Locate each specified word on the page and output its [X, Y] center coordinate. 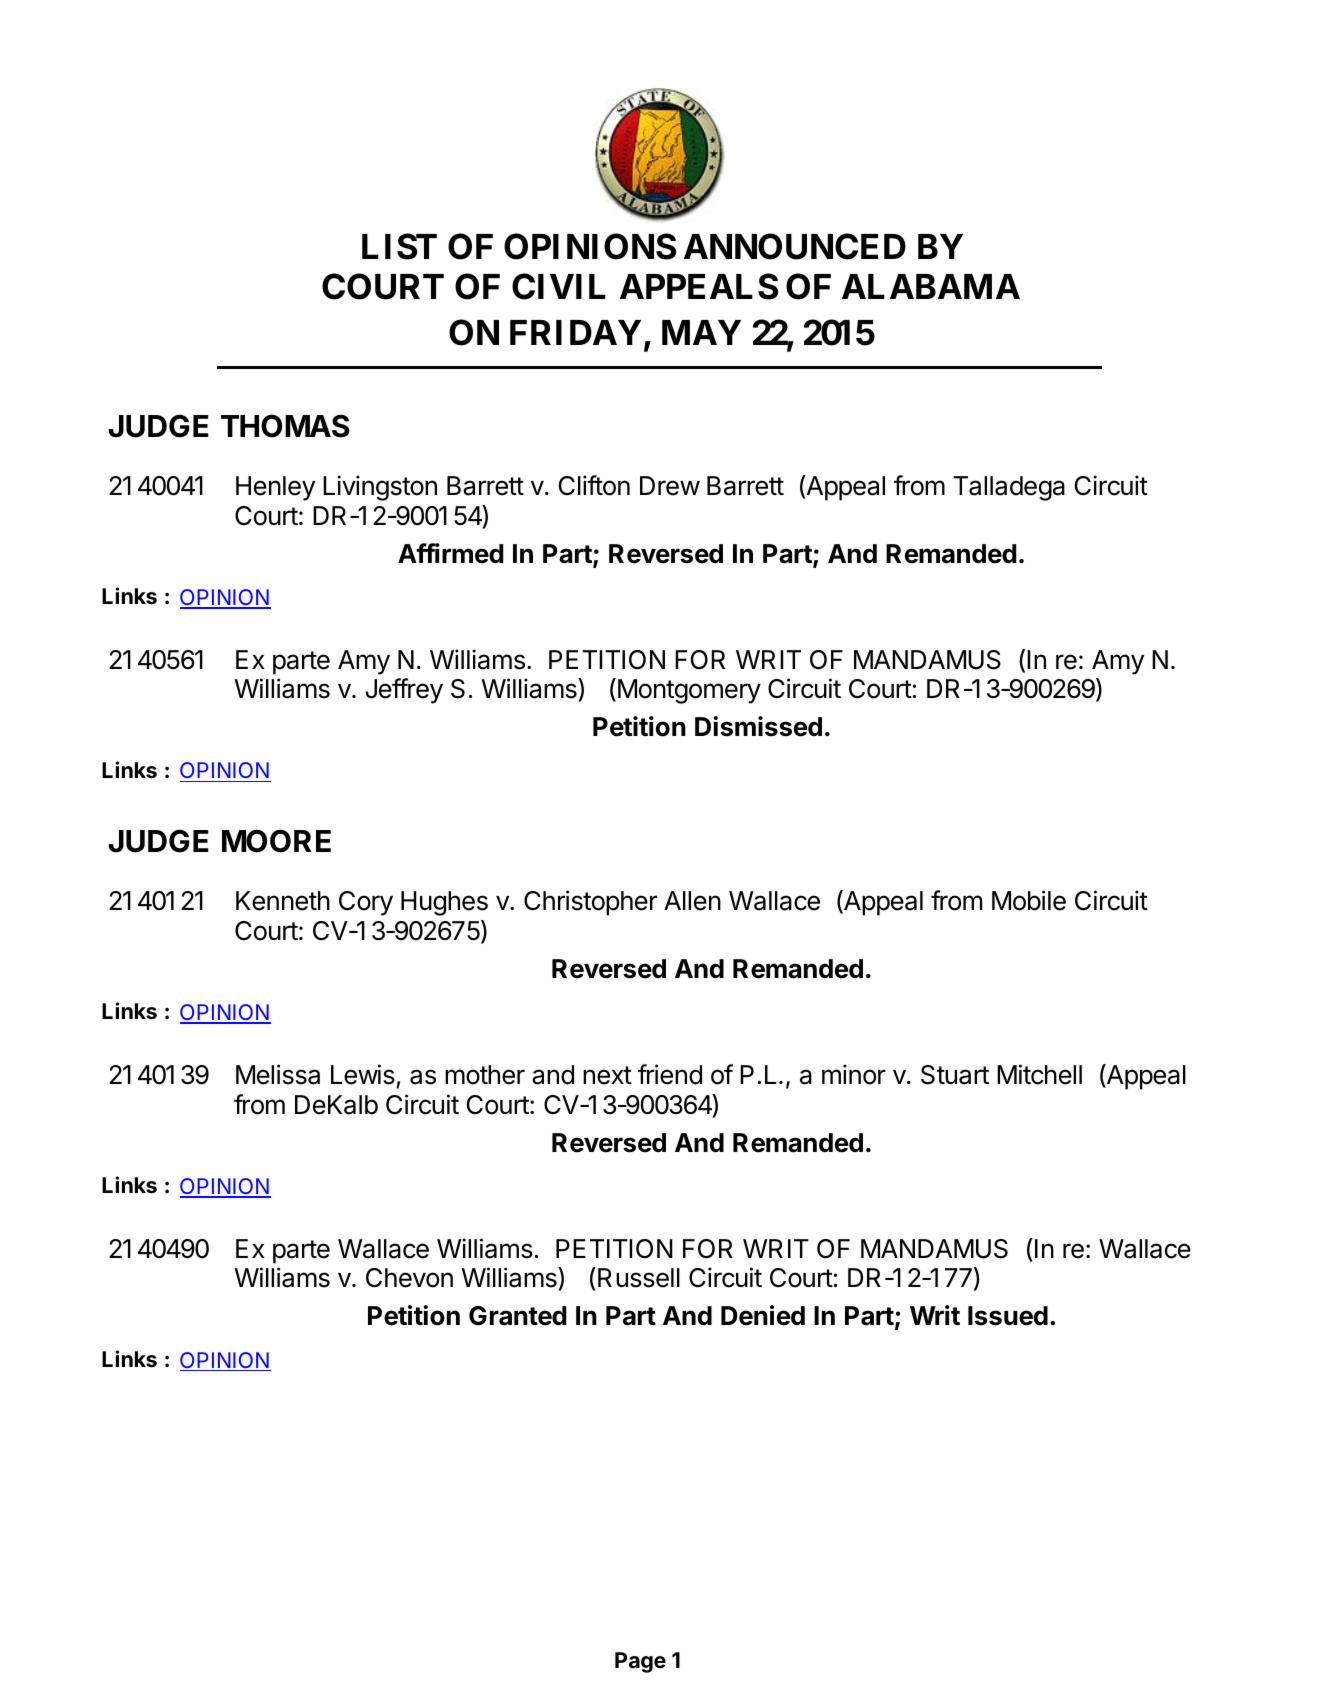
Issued [1008, 1316]
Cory [366, 903]
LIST [399, 246]
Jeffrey [404, 691]
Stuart [955, 1075]
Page [640, 1662]
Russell [639, 1278]
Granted [518, 1316]
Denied [763, 1315]
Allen [692, 901]
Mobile [1029, 900]
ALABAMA [931, 286]
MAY [701, 332]
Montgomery [689, 691]
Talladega [1009, 488]
